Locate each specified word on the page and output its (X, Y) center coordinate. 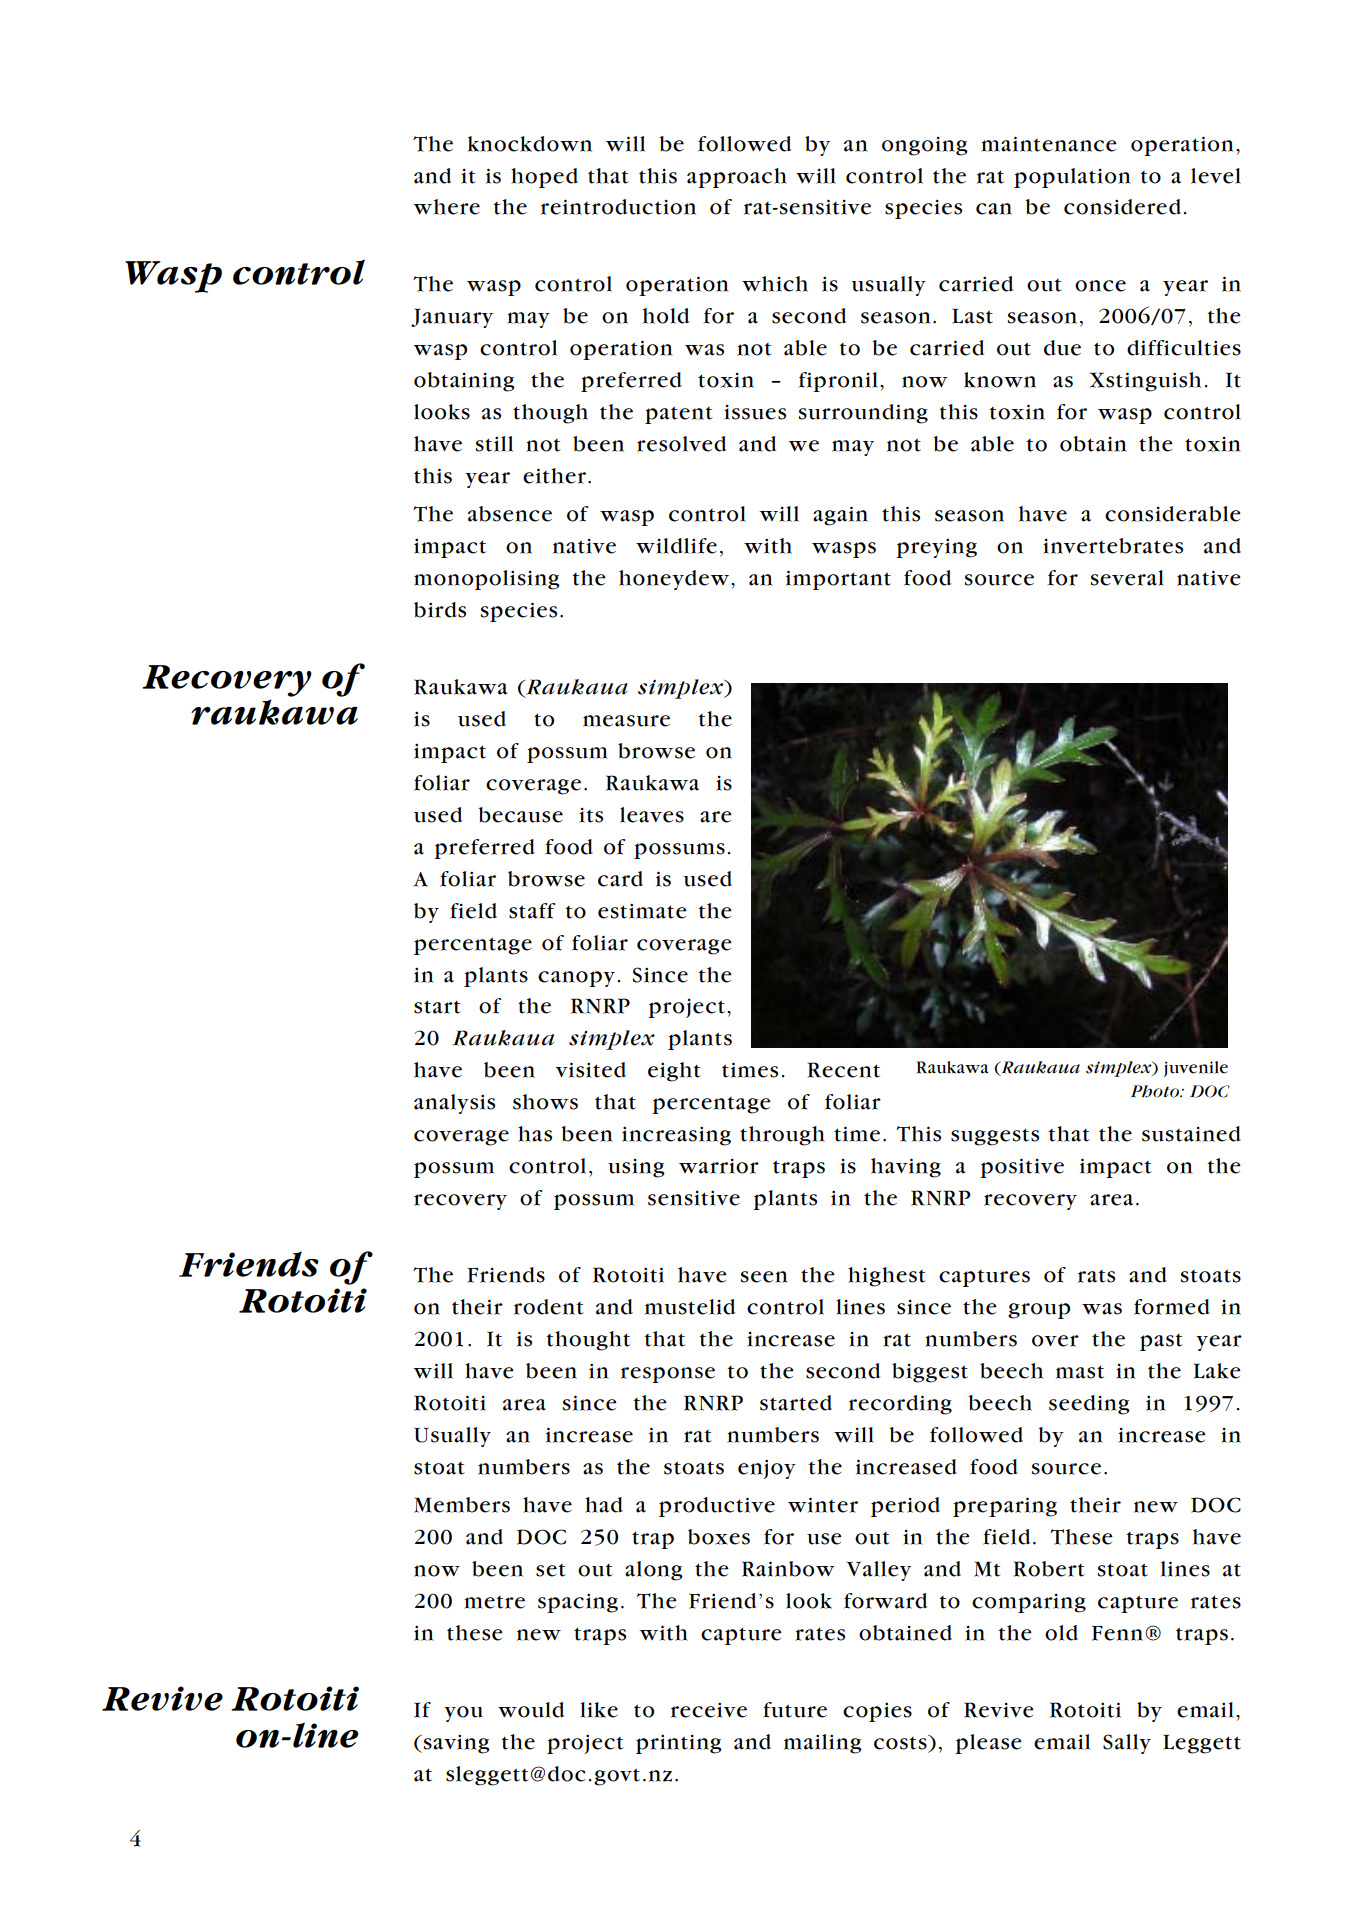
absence (510, 514)
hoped (544, 178)
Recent (844, 1070)
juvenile (1196, 1069)
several (1127, 578)
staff (532, 911)
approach (737, 178)
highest (887, 1277)
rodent (549, 1307)
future (795, 1710)
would (531, 1710)
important (838, 580)
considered (1122, 207)
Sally (1127, 1744)
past (1161, 1342)
